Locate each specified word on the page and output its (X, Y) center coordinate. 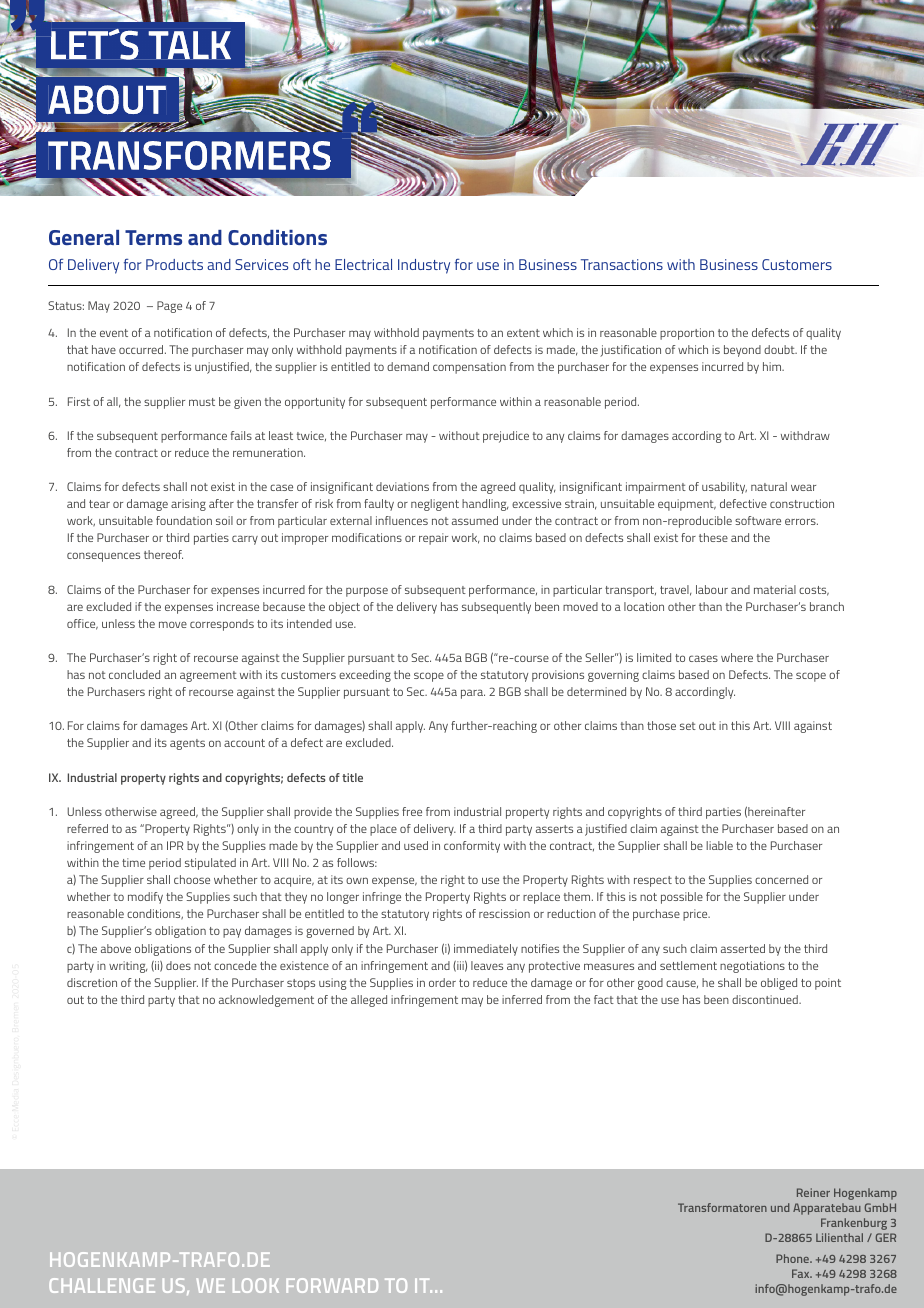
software (758, 520)
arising (188, 505)
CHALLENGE (102, 1285)
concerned (781, 879)
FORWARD (332, 1285)
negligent (435, 505)
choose (192, 879)
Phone (794, 1258)
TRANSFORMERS (189, 155)
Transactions (622, 264)
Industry (424, 266)
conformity (472, 847)
